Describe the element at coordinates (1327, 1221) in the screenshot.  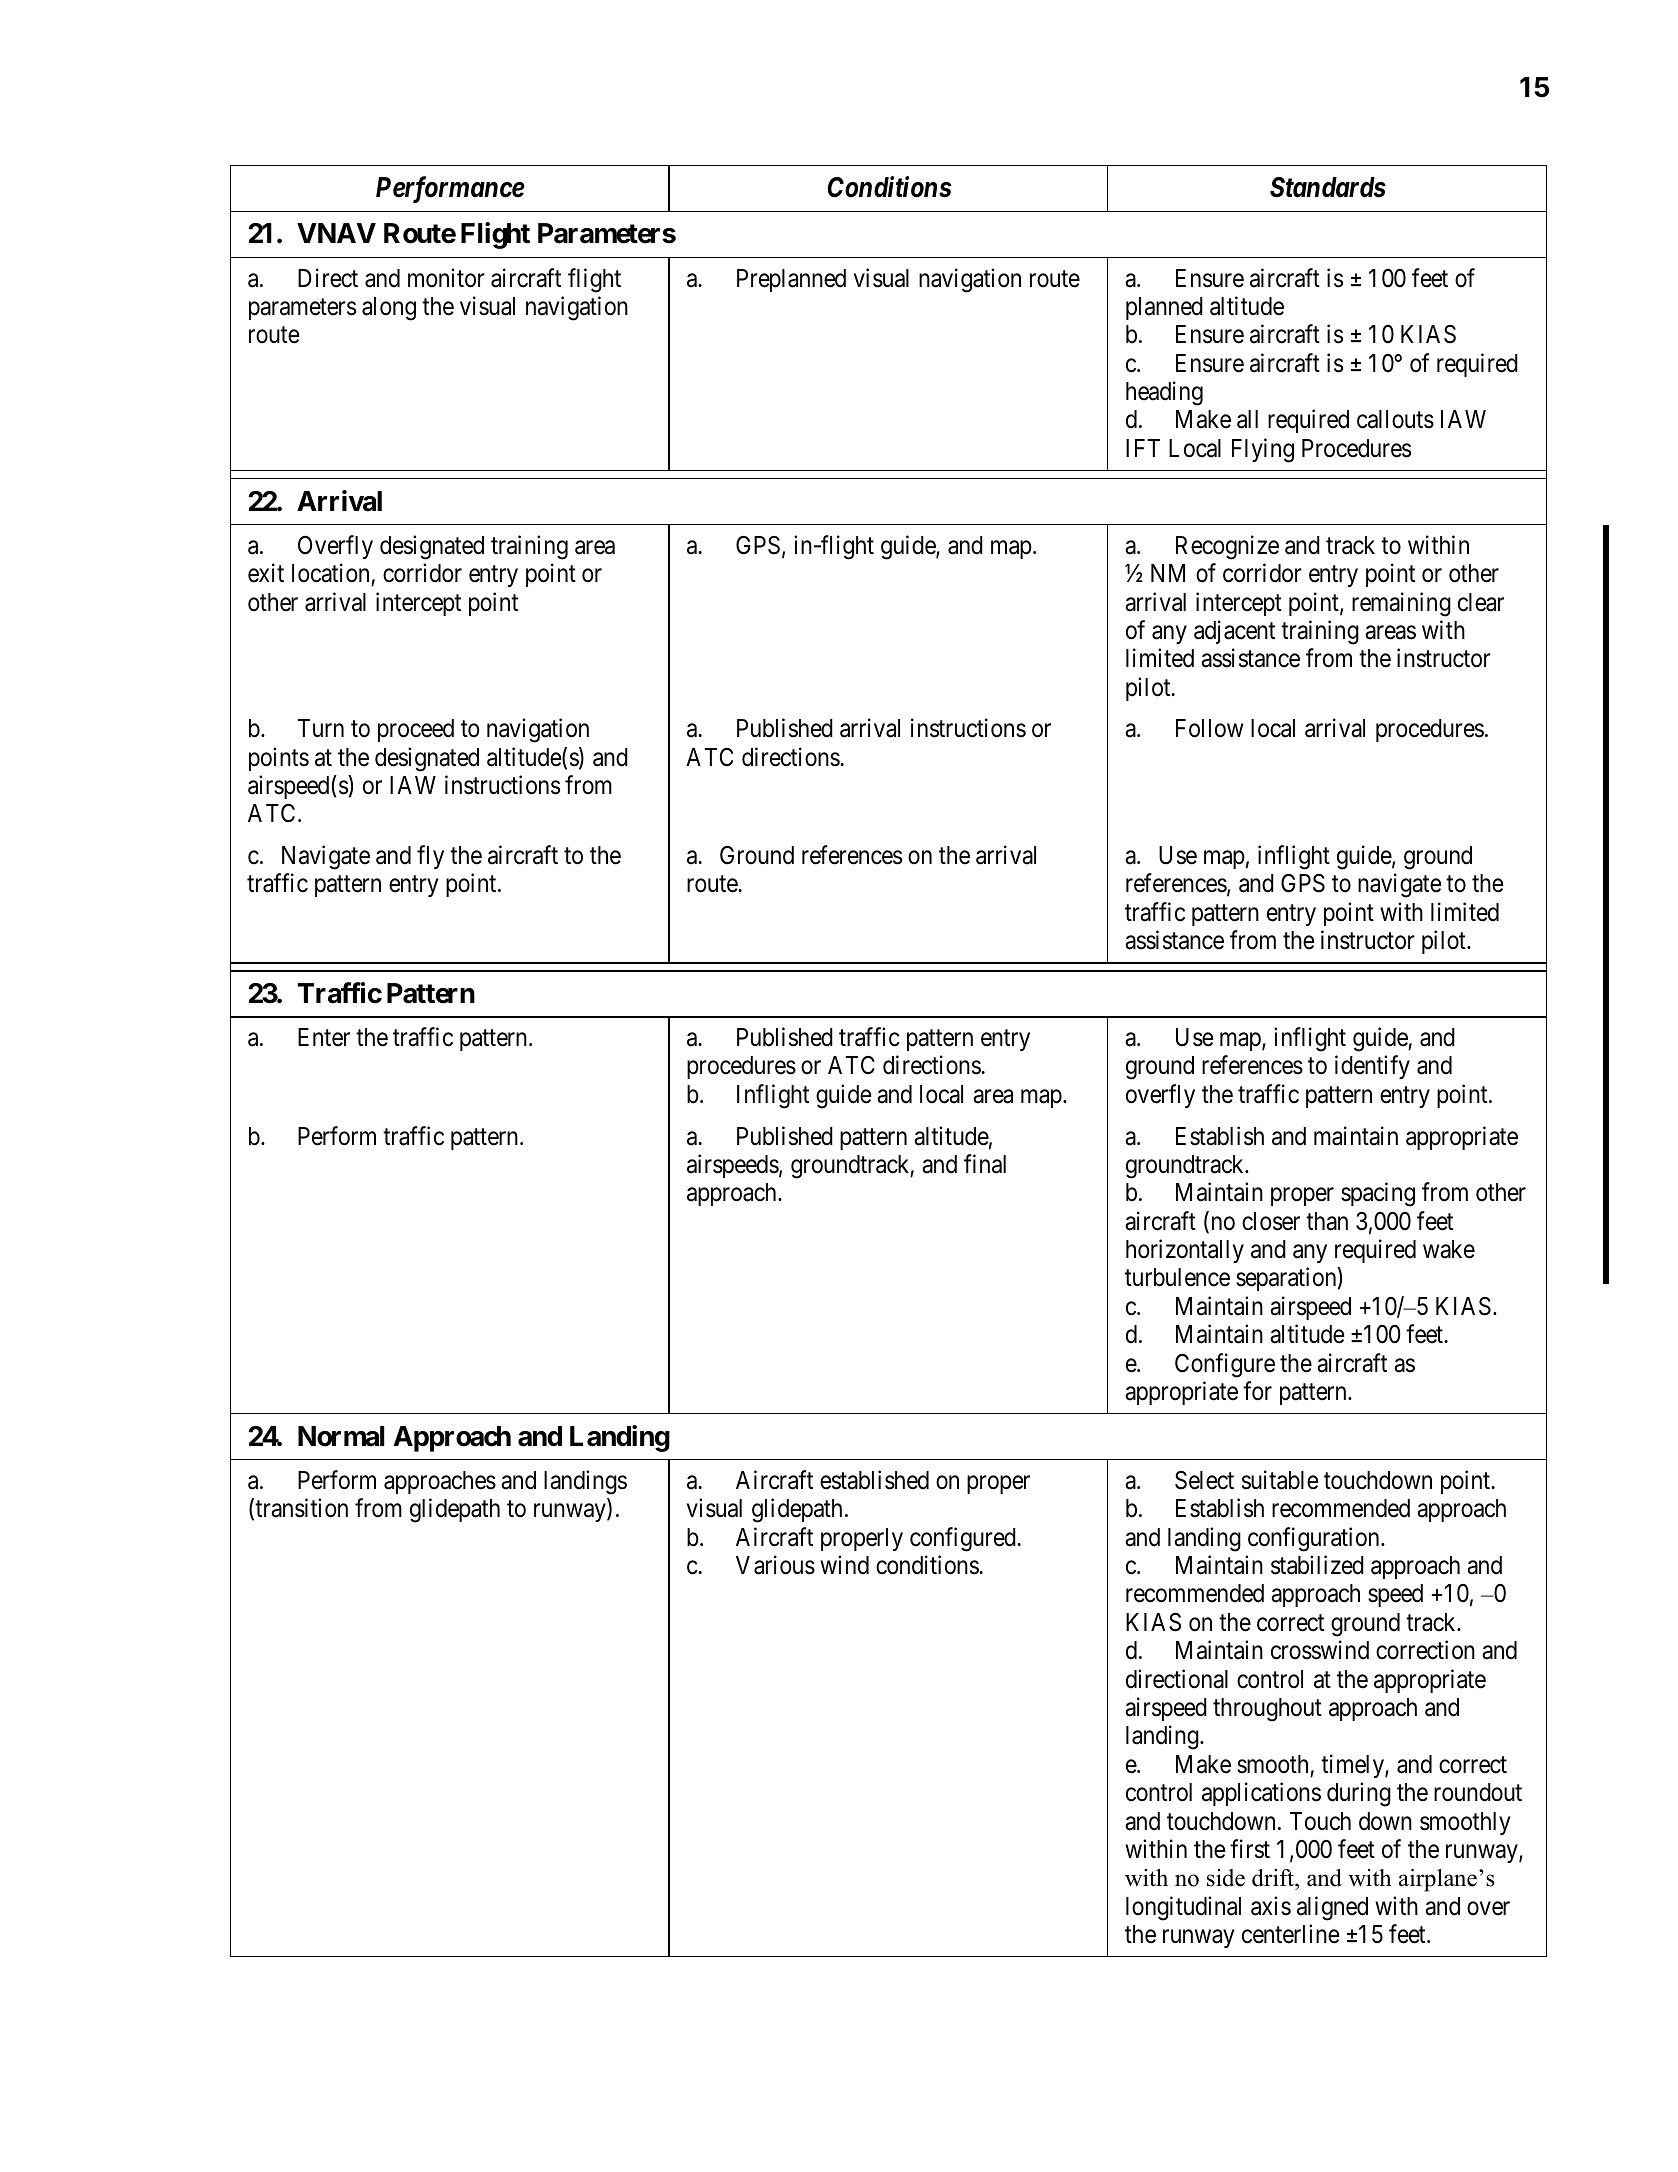
I see `than` at that location.
